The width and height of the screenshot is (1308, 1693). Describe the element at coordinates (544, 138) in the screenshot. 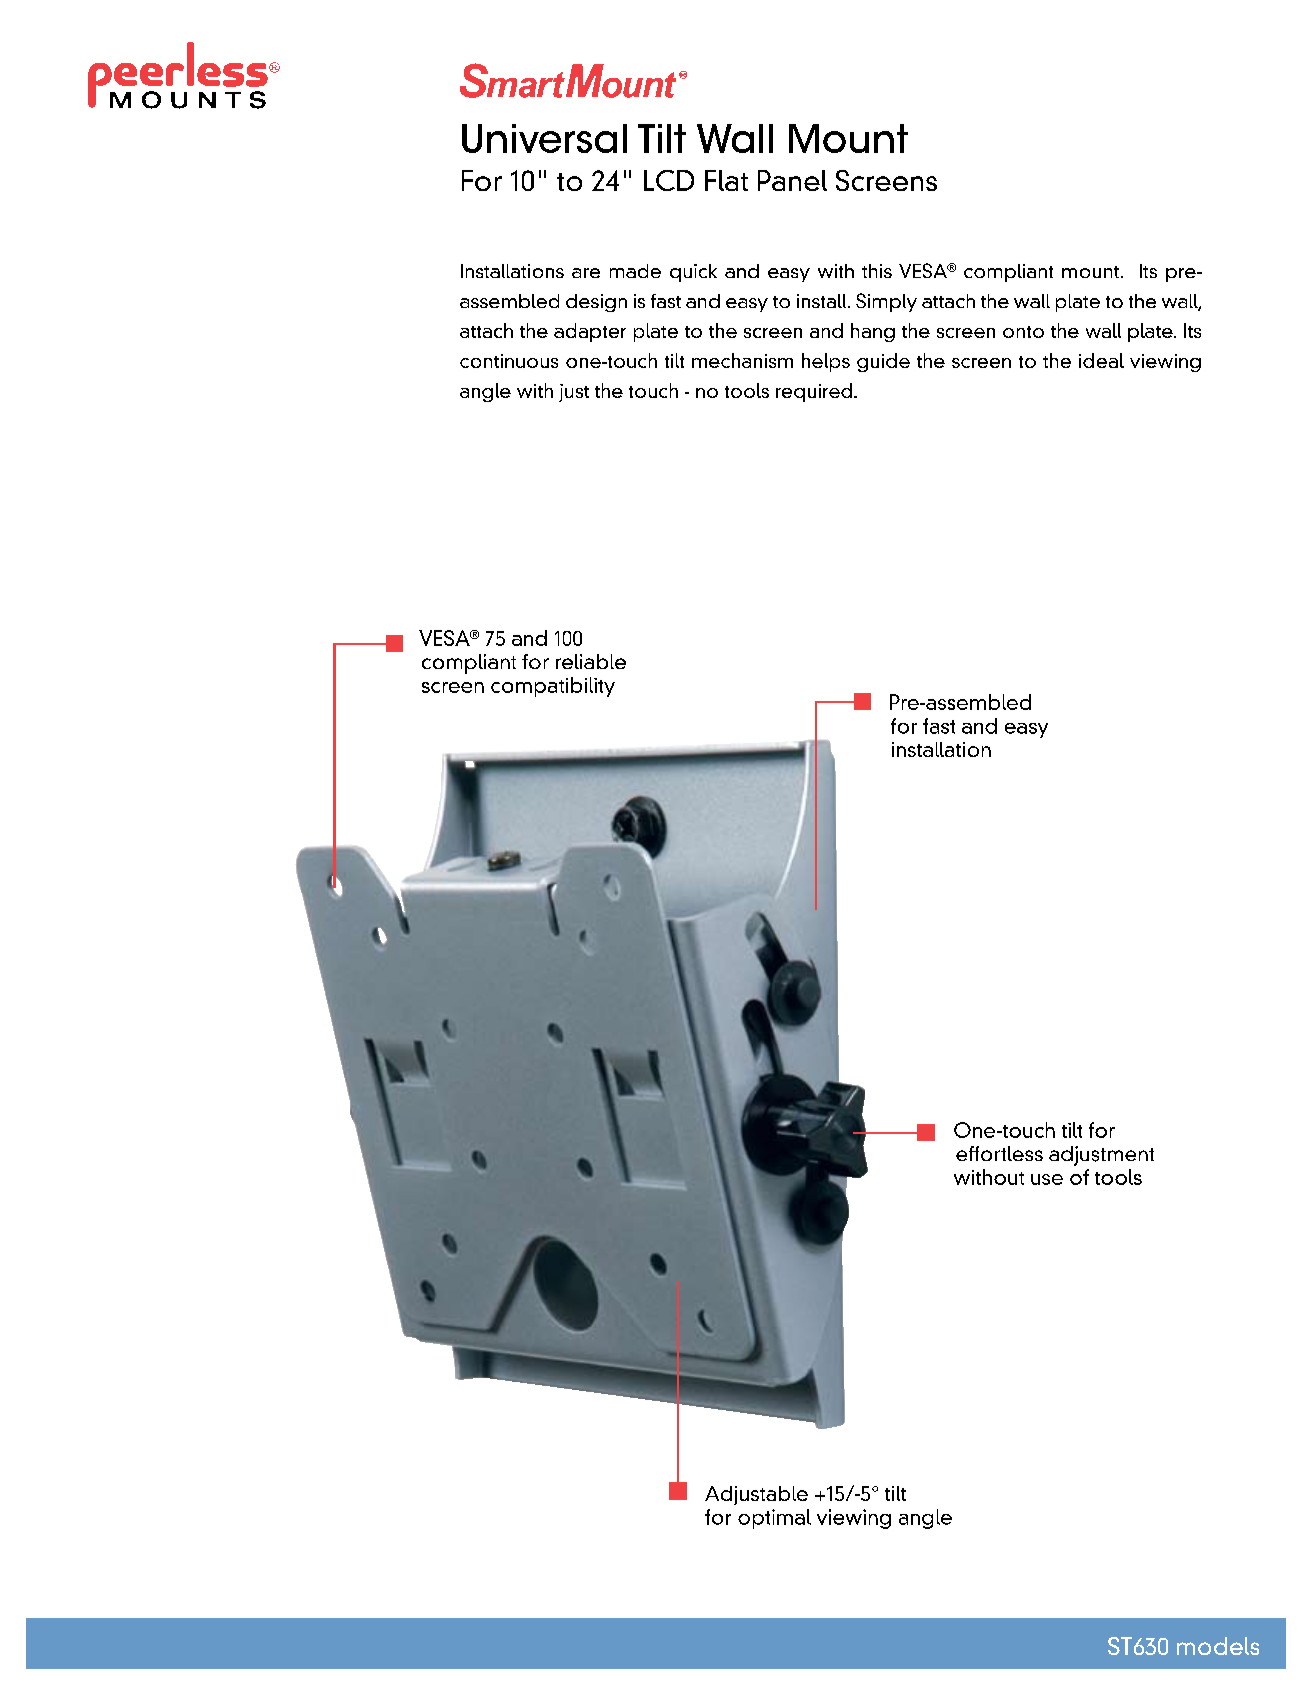

I see `Universal` at that location.
